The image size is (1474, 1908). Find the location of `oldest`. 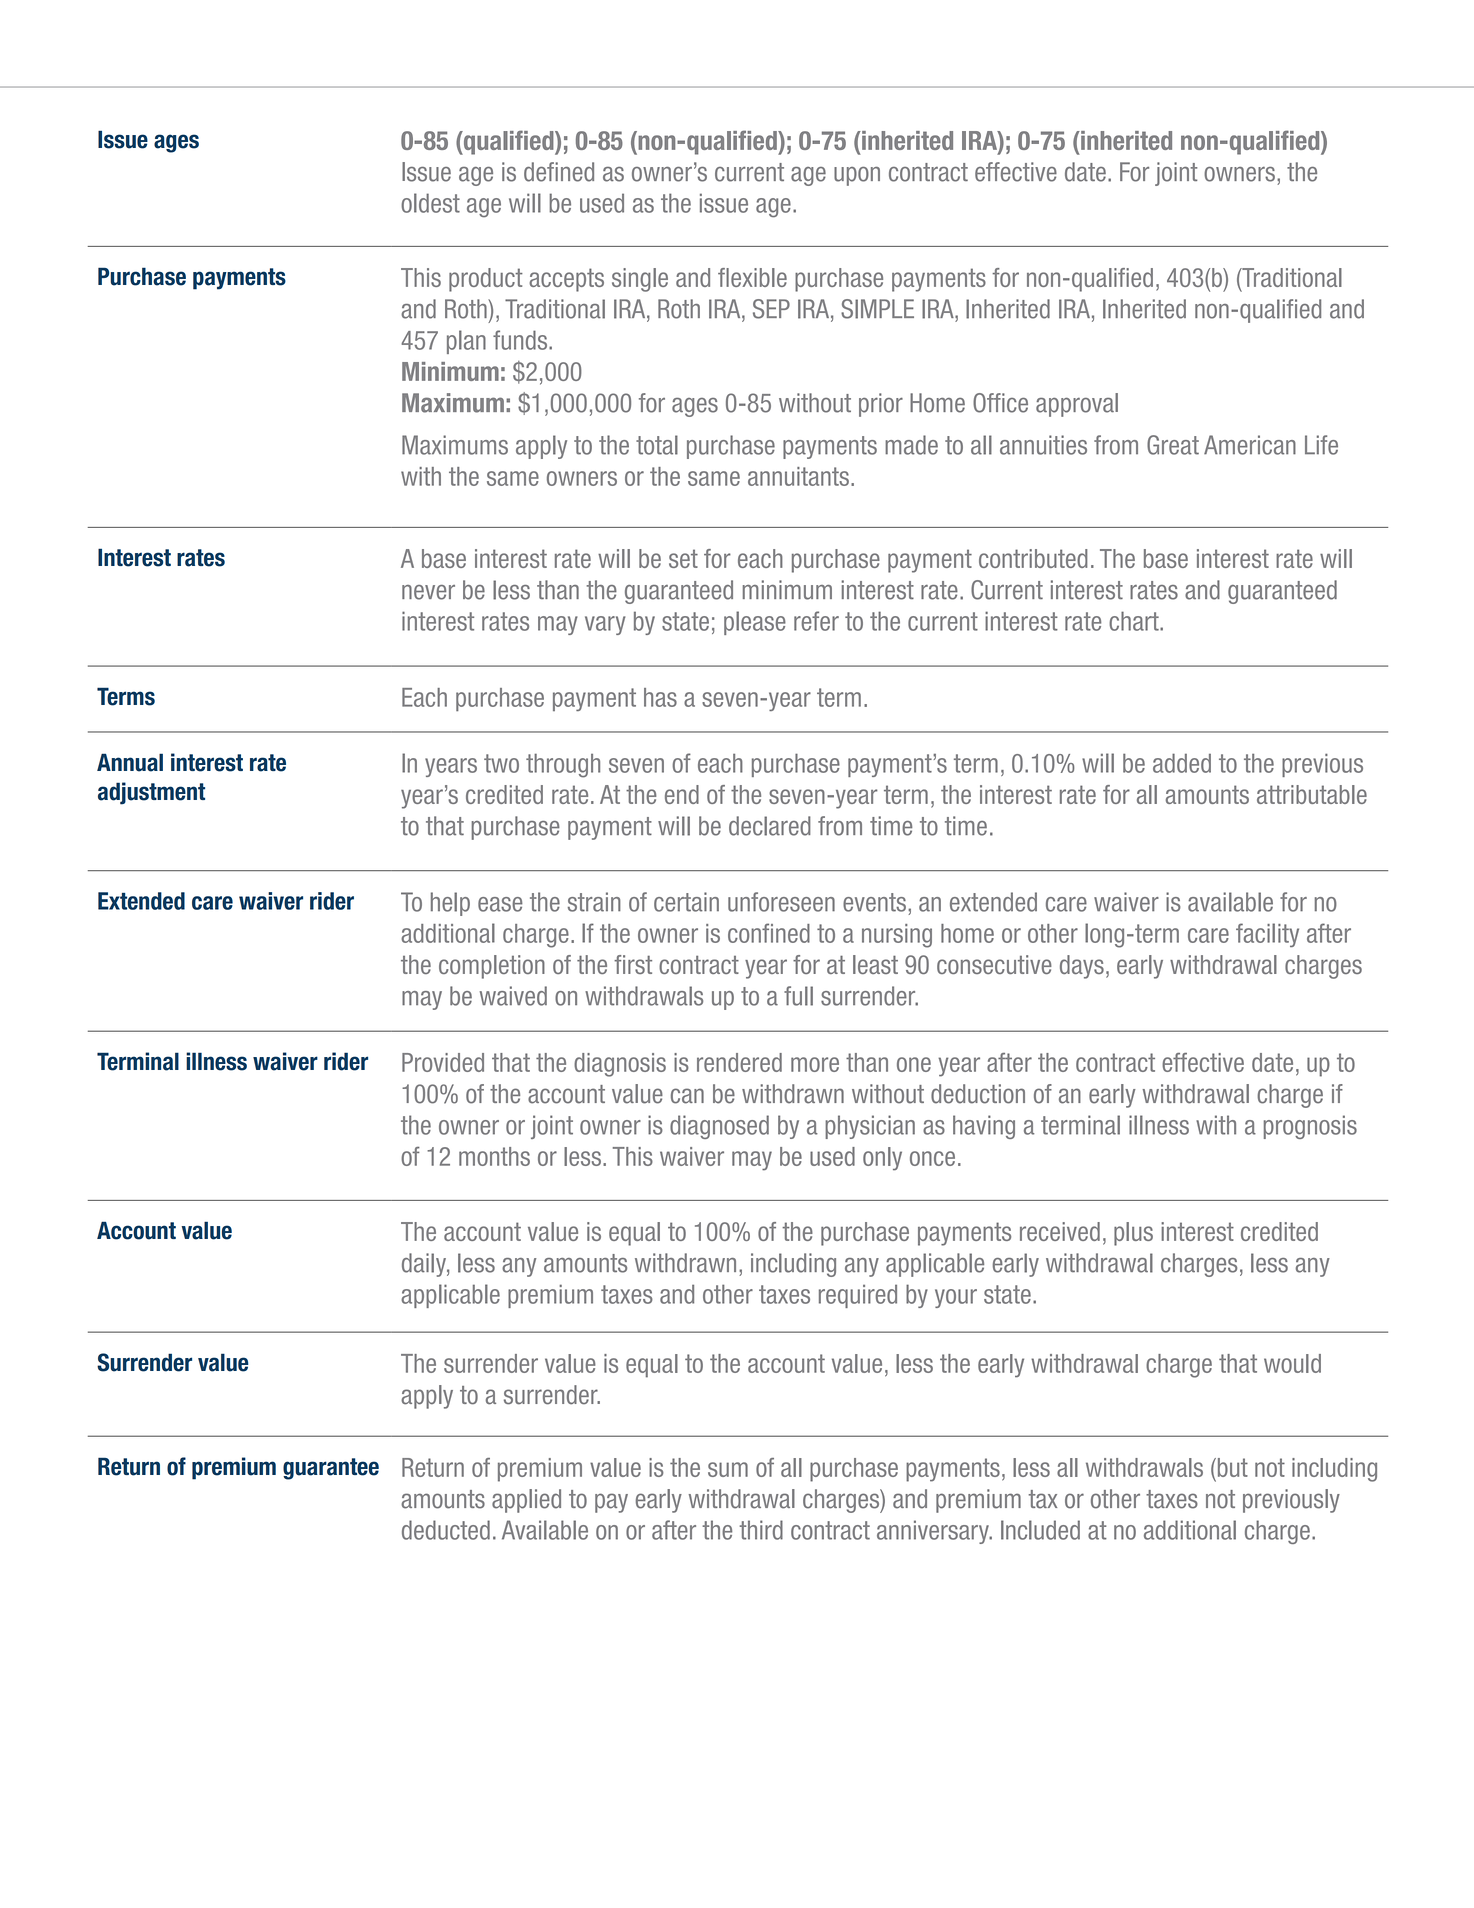

oldest is located at coordinates (430, 203).
